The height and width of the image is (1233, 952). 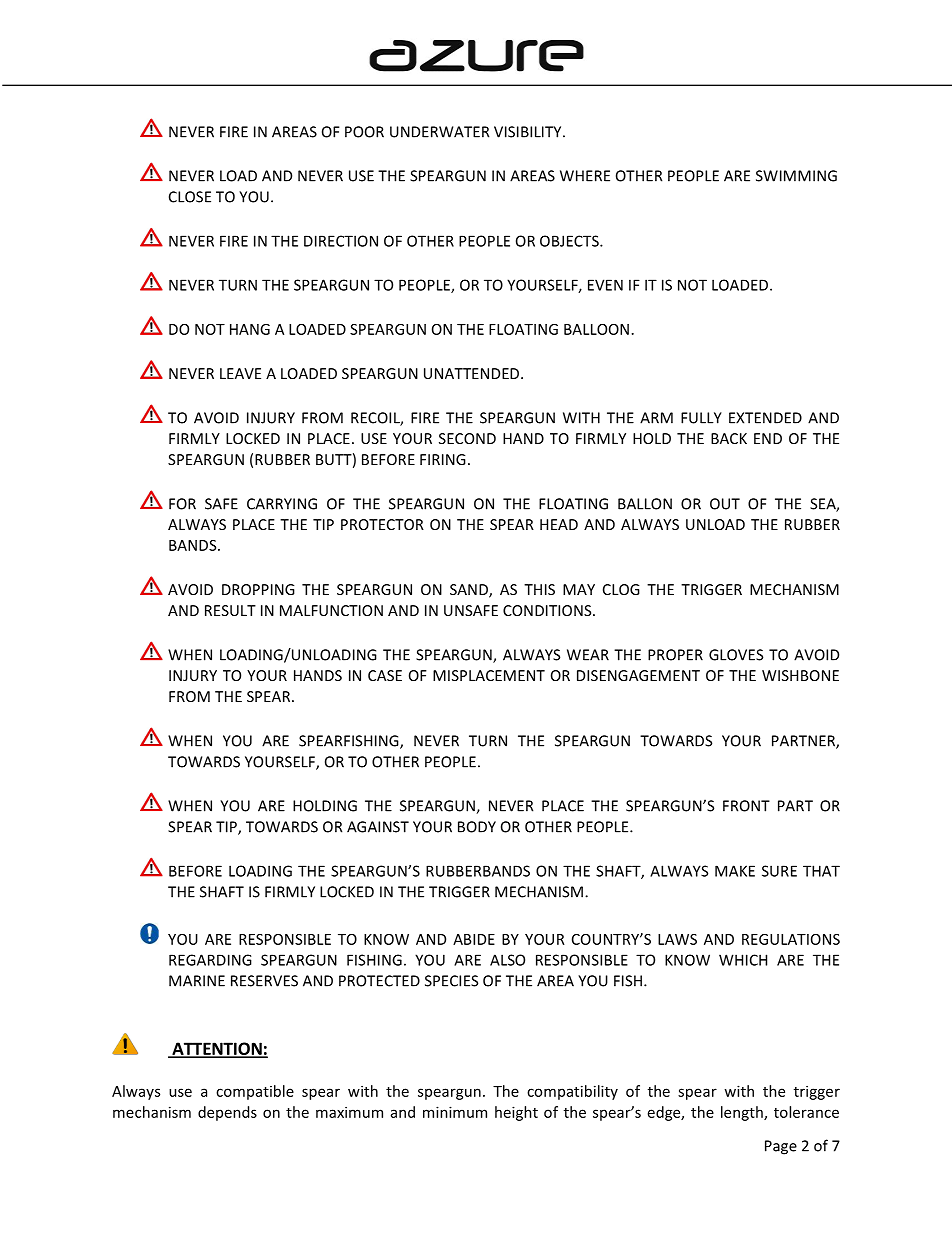 I want to click on MAKE, so click(x=735, y=871).
